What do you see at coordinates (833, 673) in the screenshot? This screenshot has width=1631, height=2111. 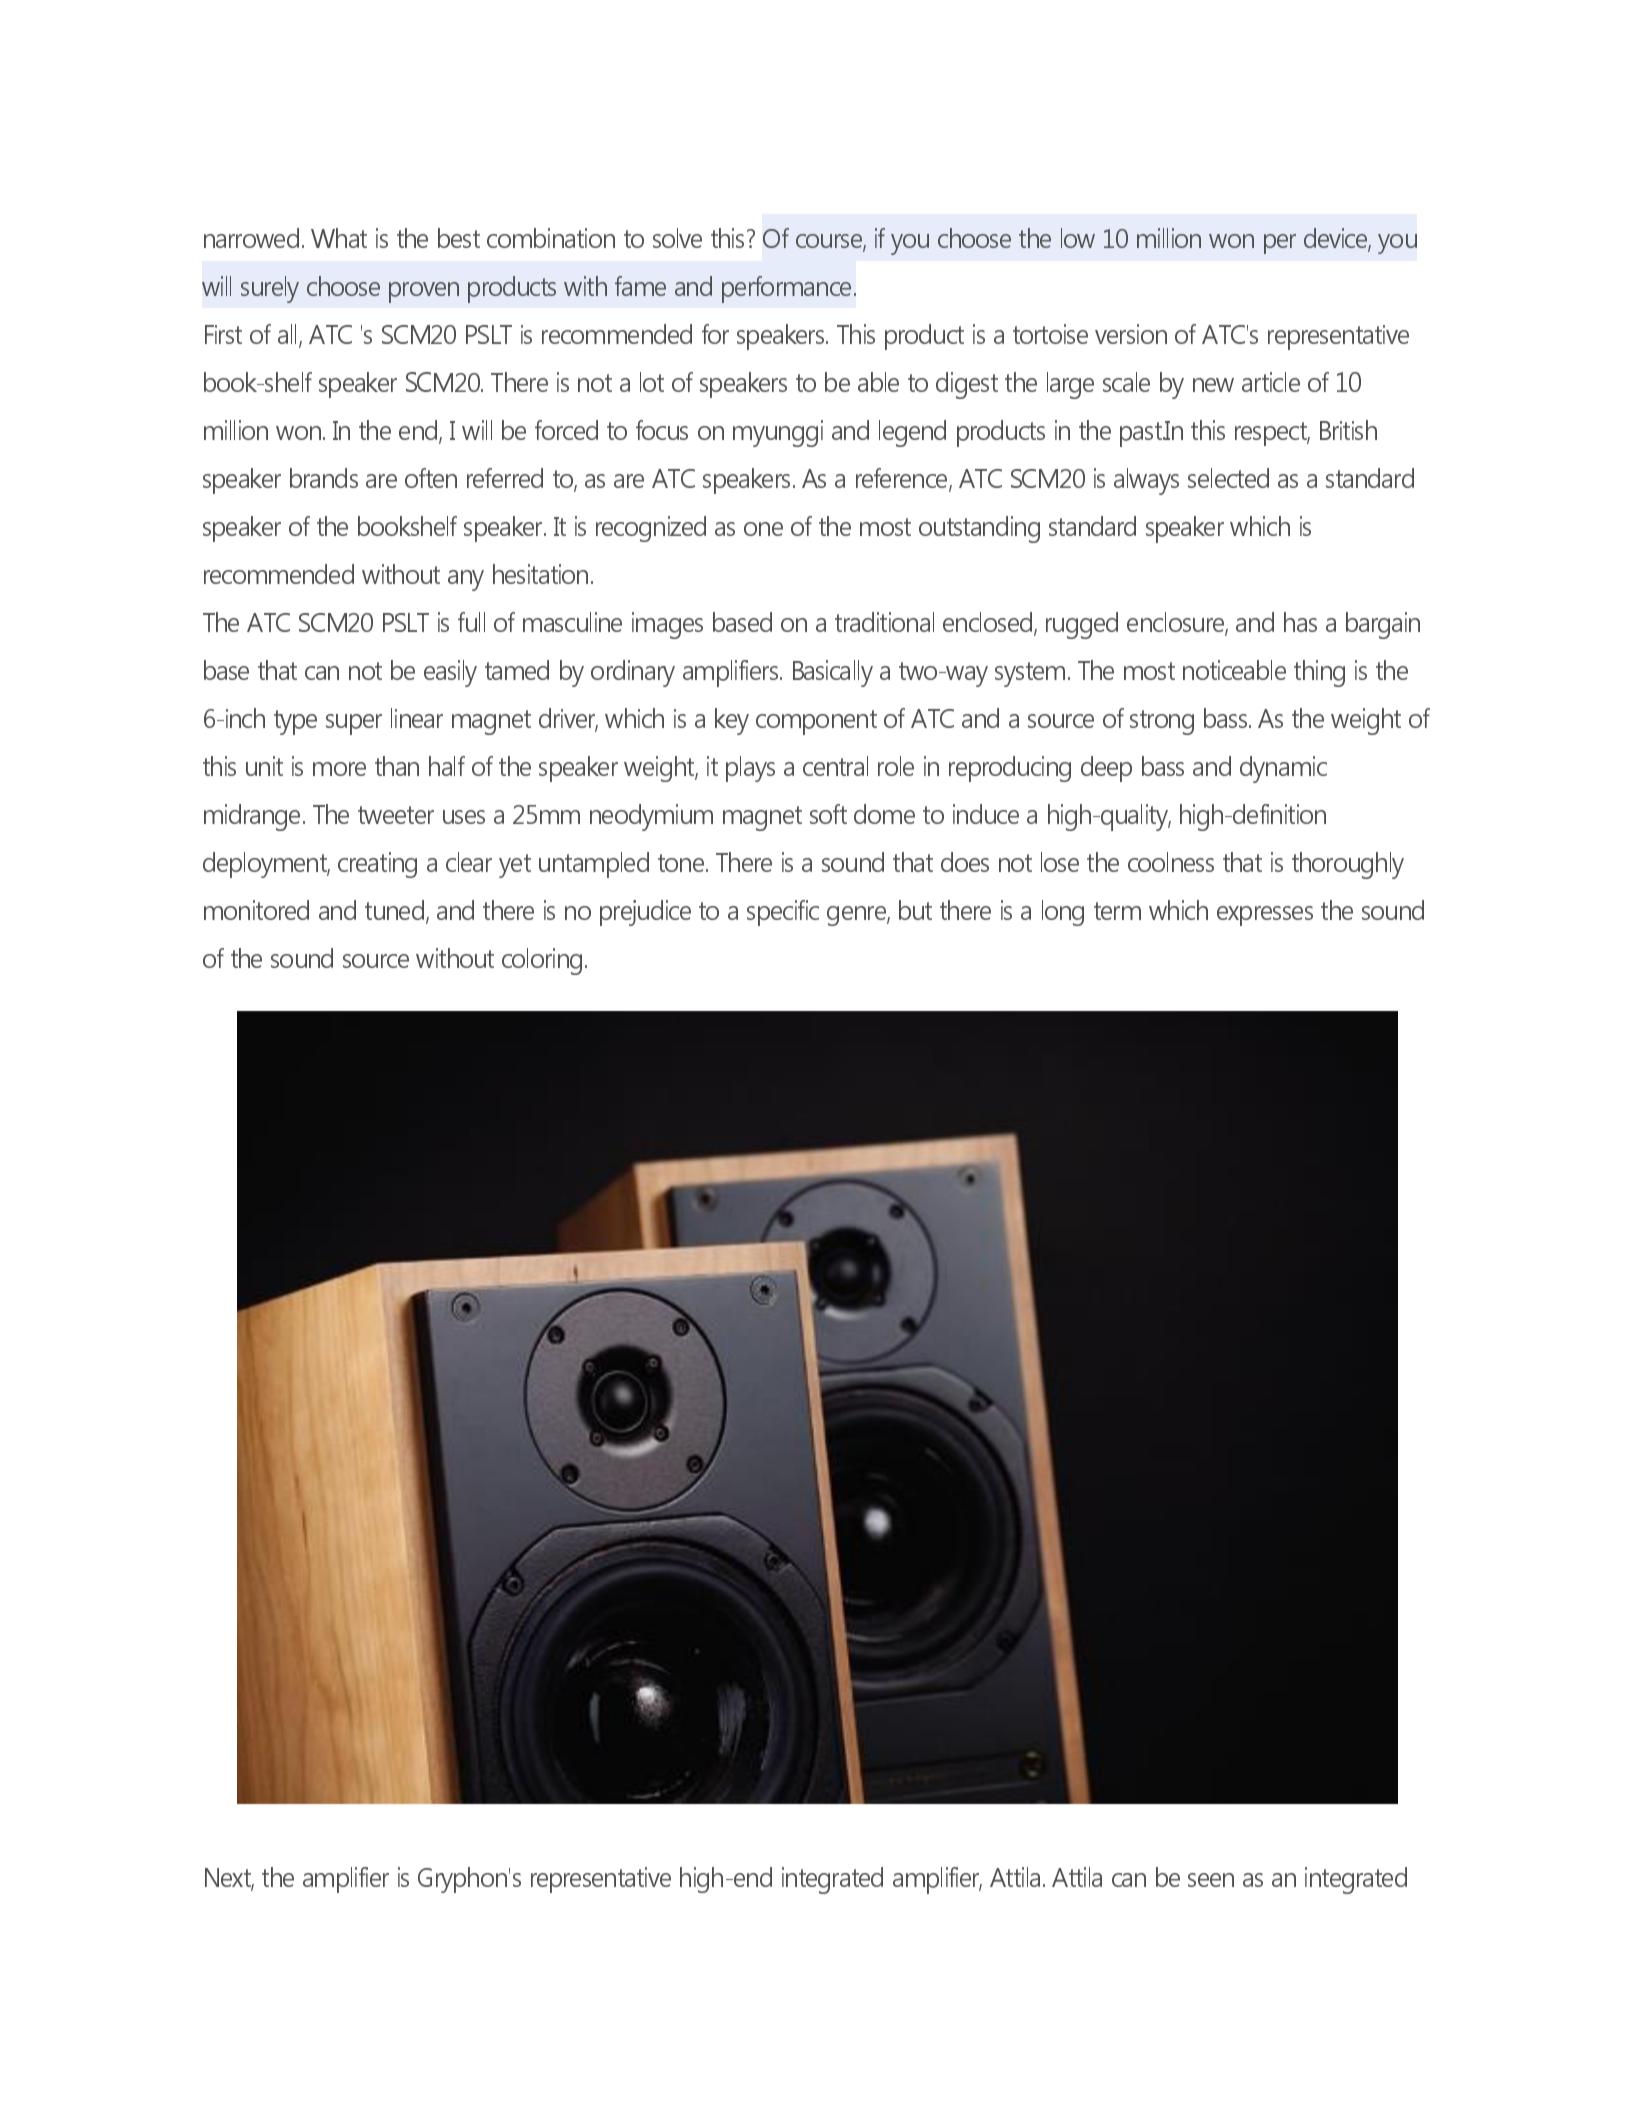 I see `Basically` at bounding box center [833, 673].
